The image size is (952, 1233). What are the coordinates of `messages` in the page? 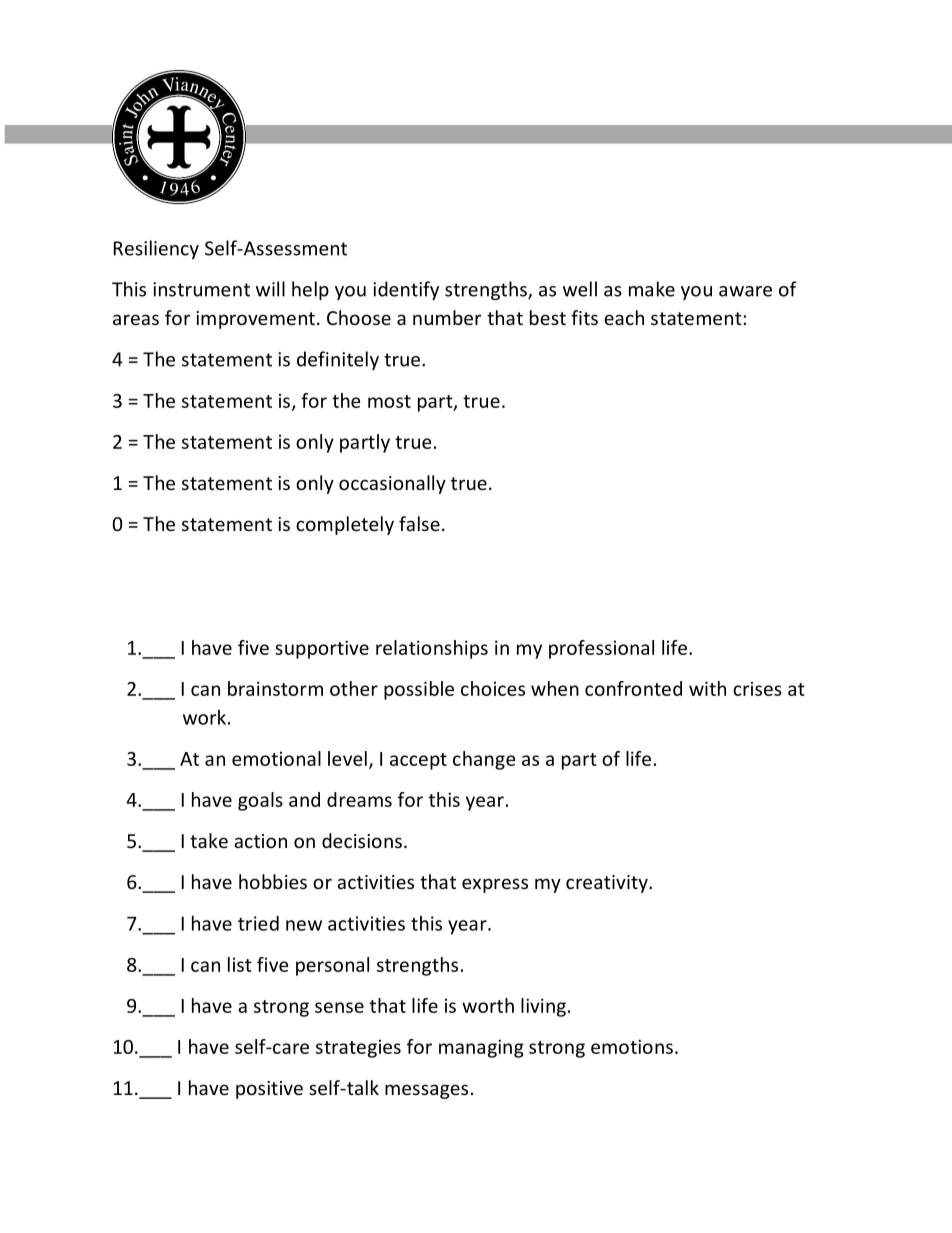 It's located at (426, 1091).
